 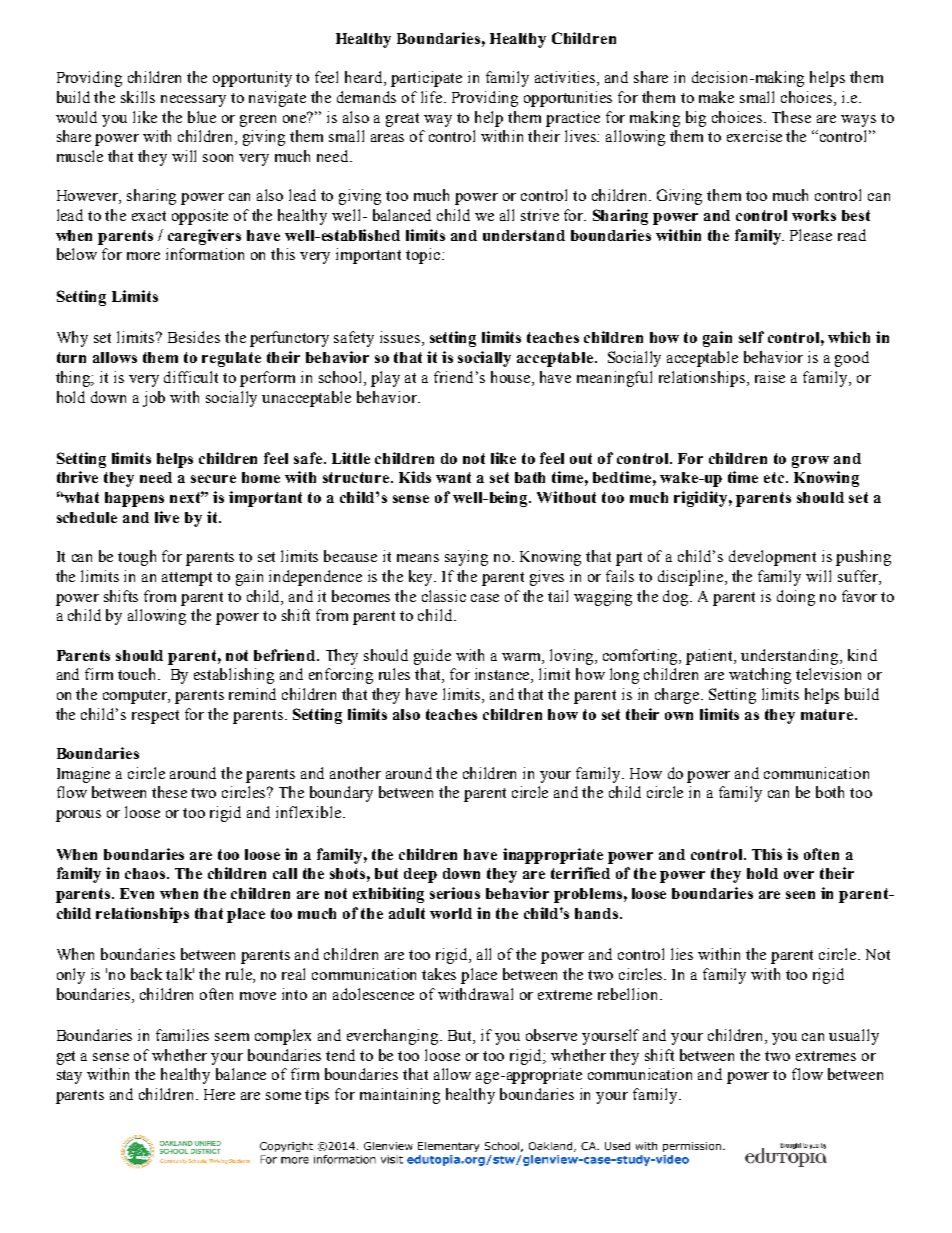 I want to click on exercise, so click(x=754, y=136).
